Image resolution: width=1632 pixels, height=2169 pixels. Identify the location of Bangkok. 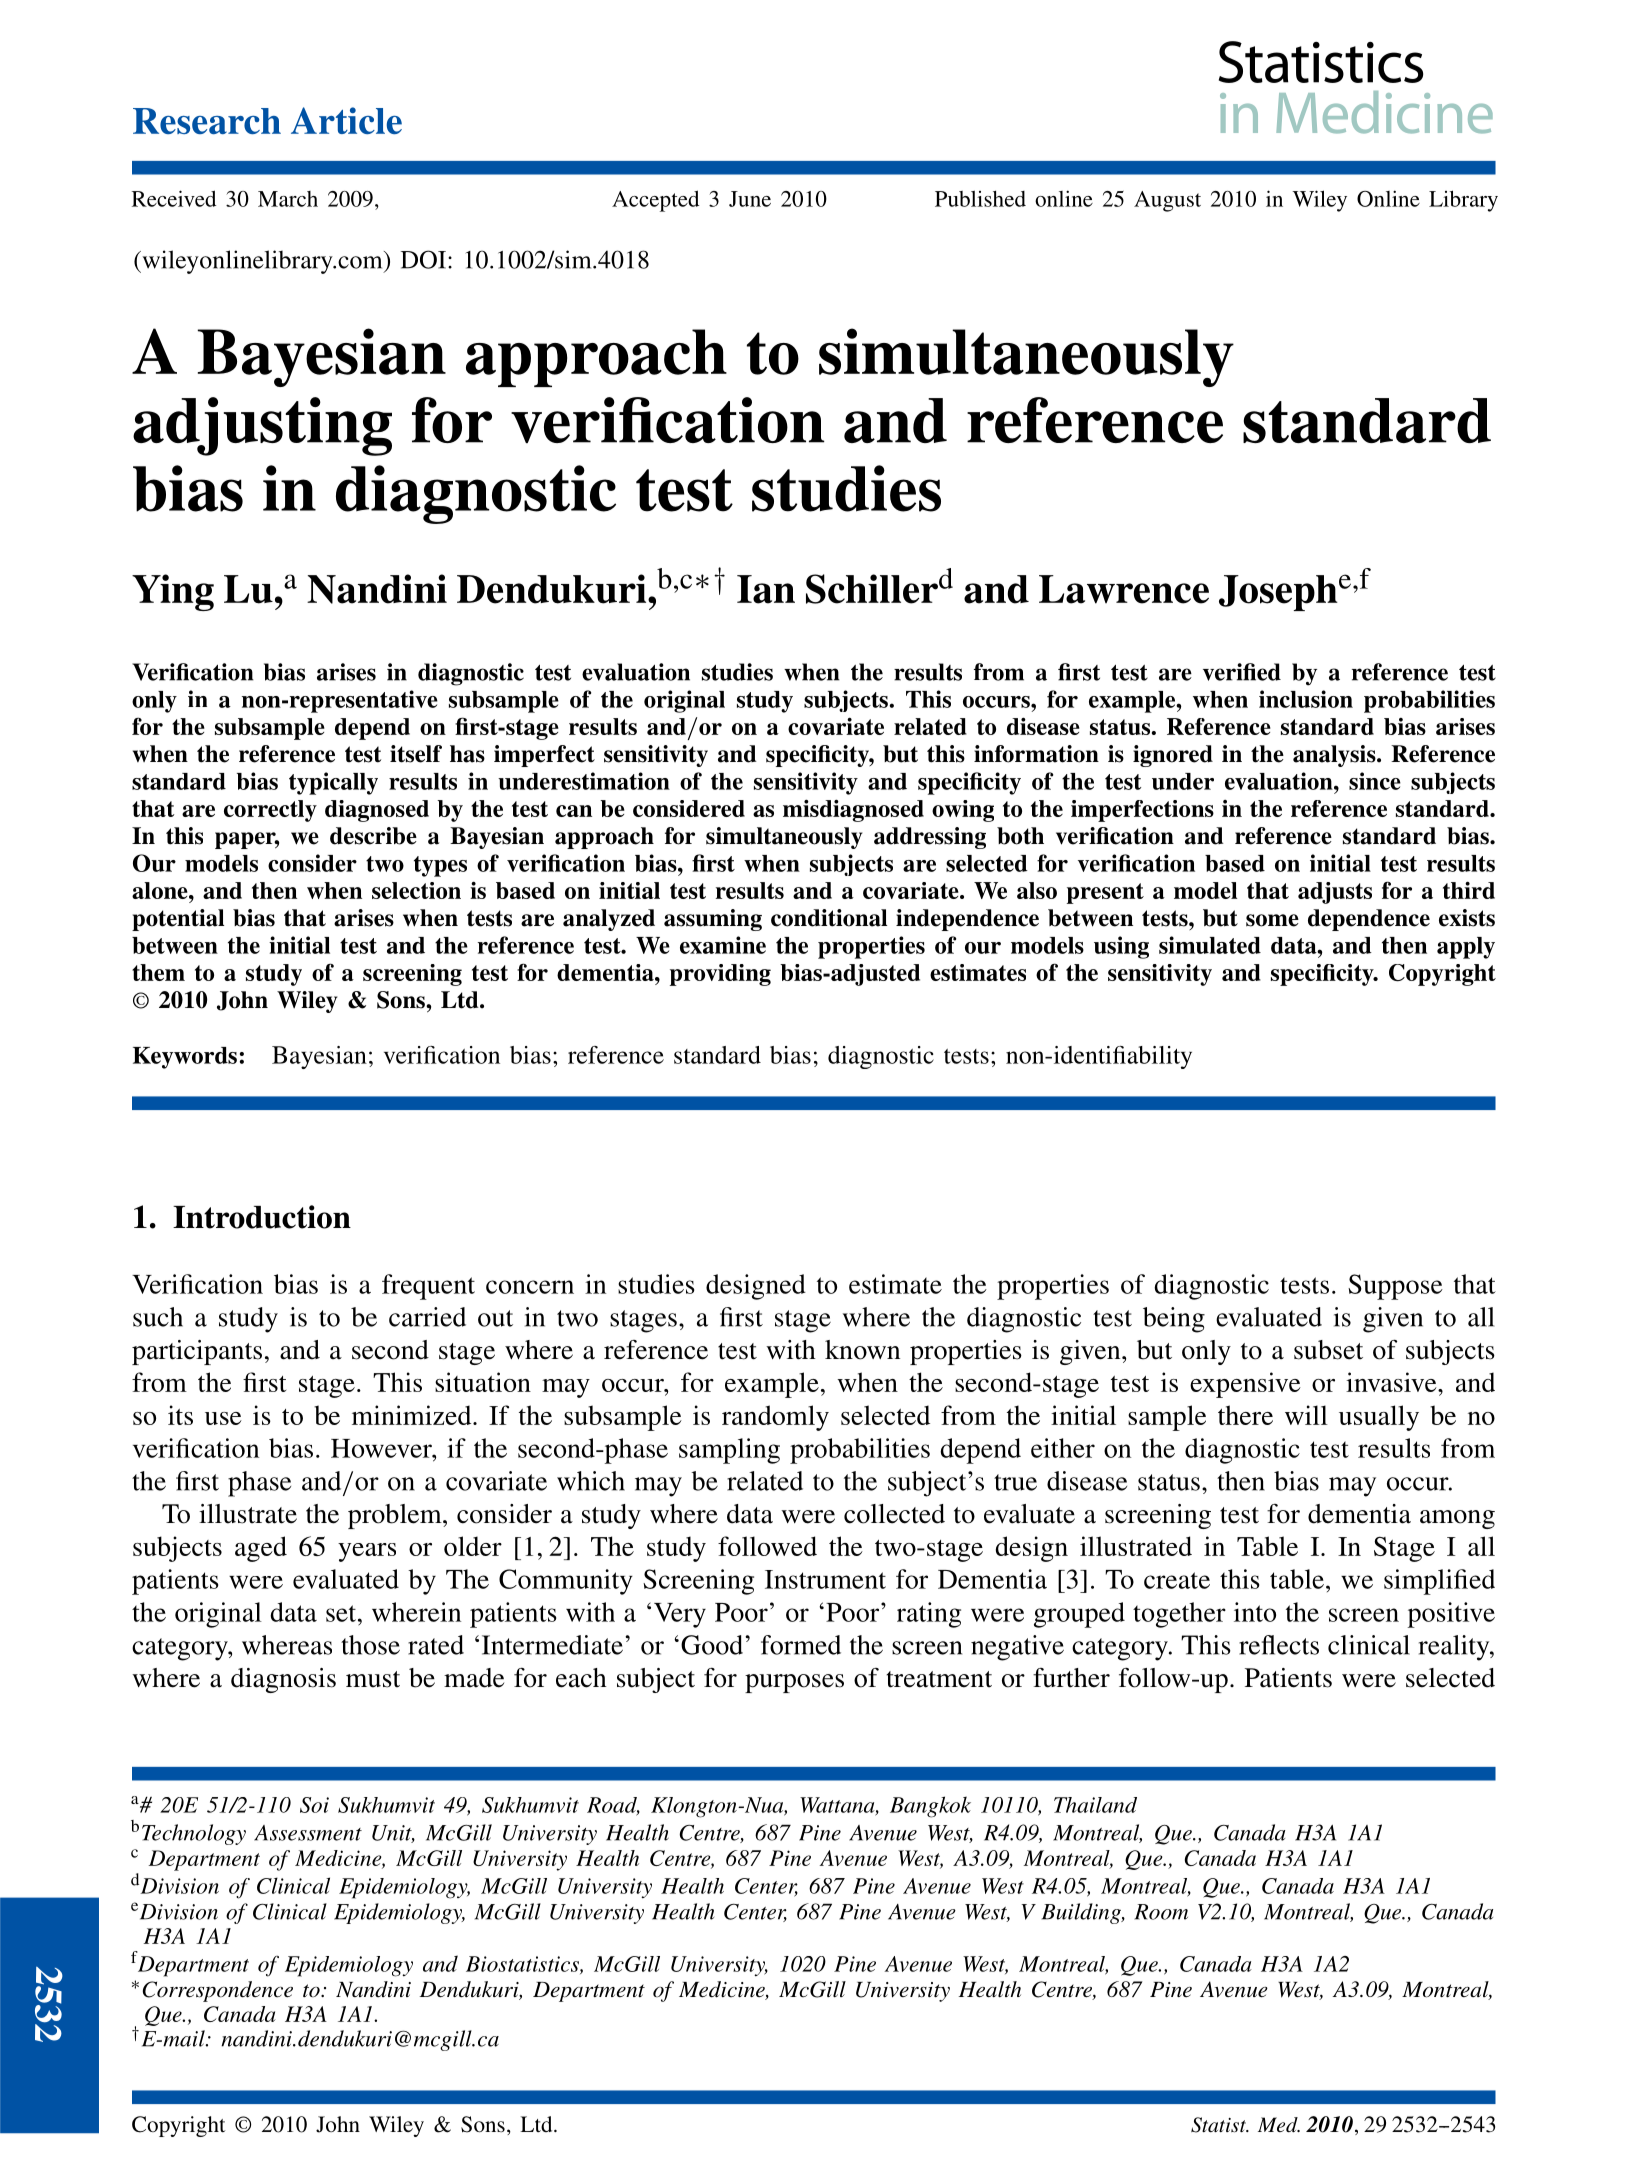
(930, 1807).
